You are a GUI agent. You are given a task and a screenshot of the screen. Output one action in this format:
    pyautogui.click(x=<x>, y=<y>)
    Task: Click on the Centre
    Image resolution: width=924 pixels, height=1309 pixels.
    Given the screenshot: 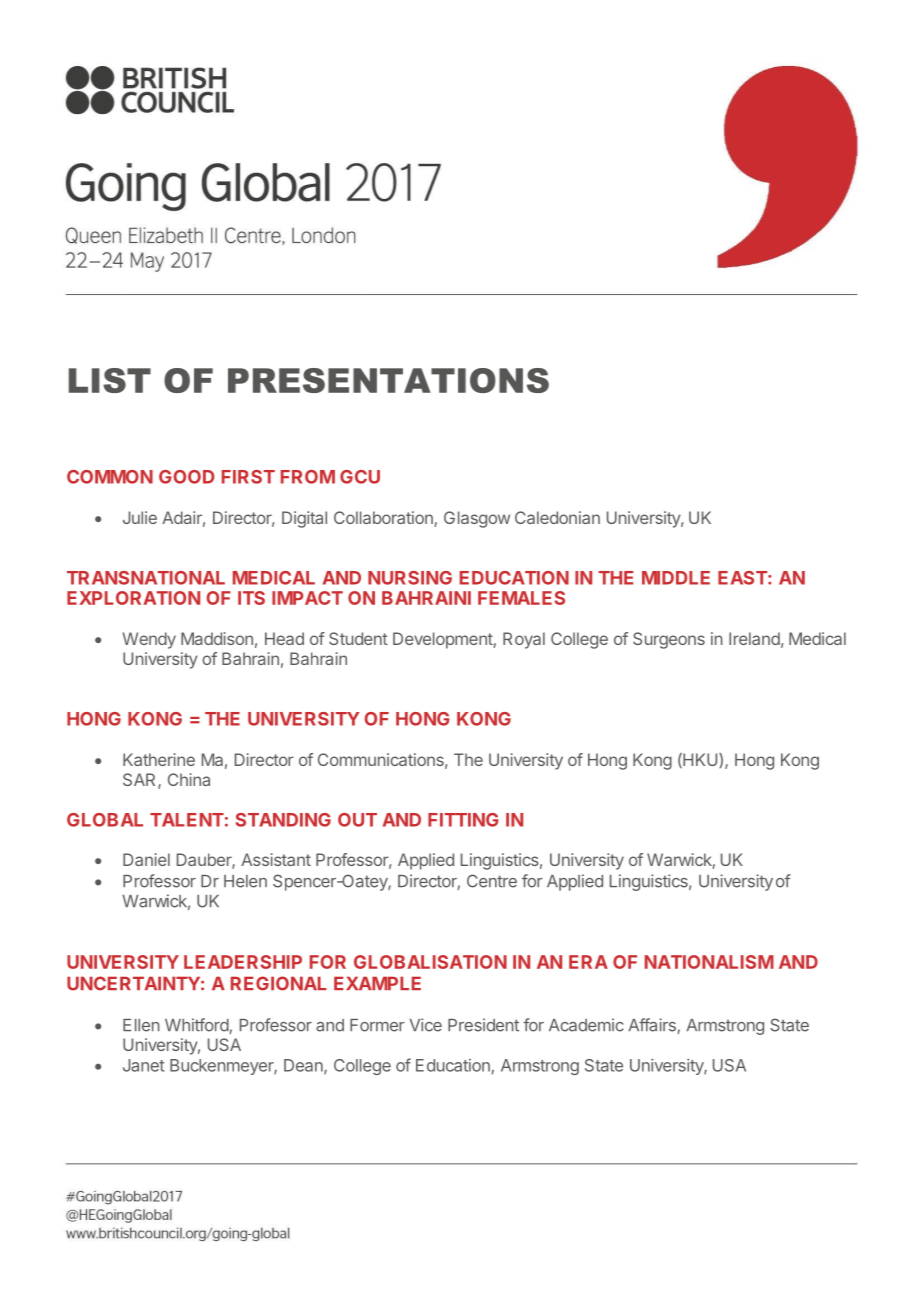 What is the action you would take?
    pyautogui.click(x=492, y=881)
